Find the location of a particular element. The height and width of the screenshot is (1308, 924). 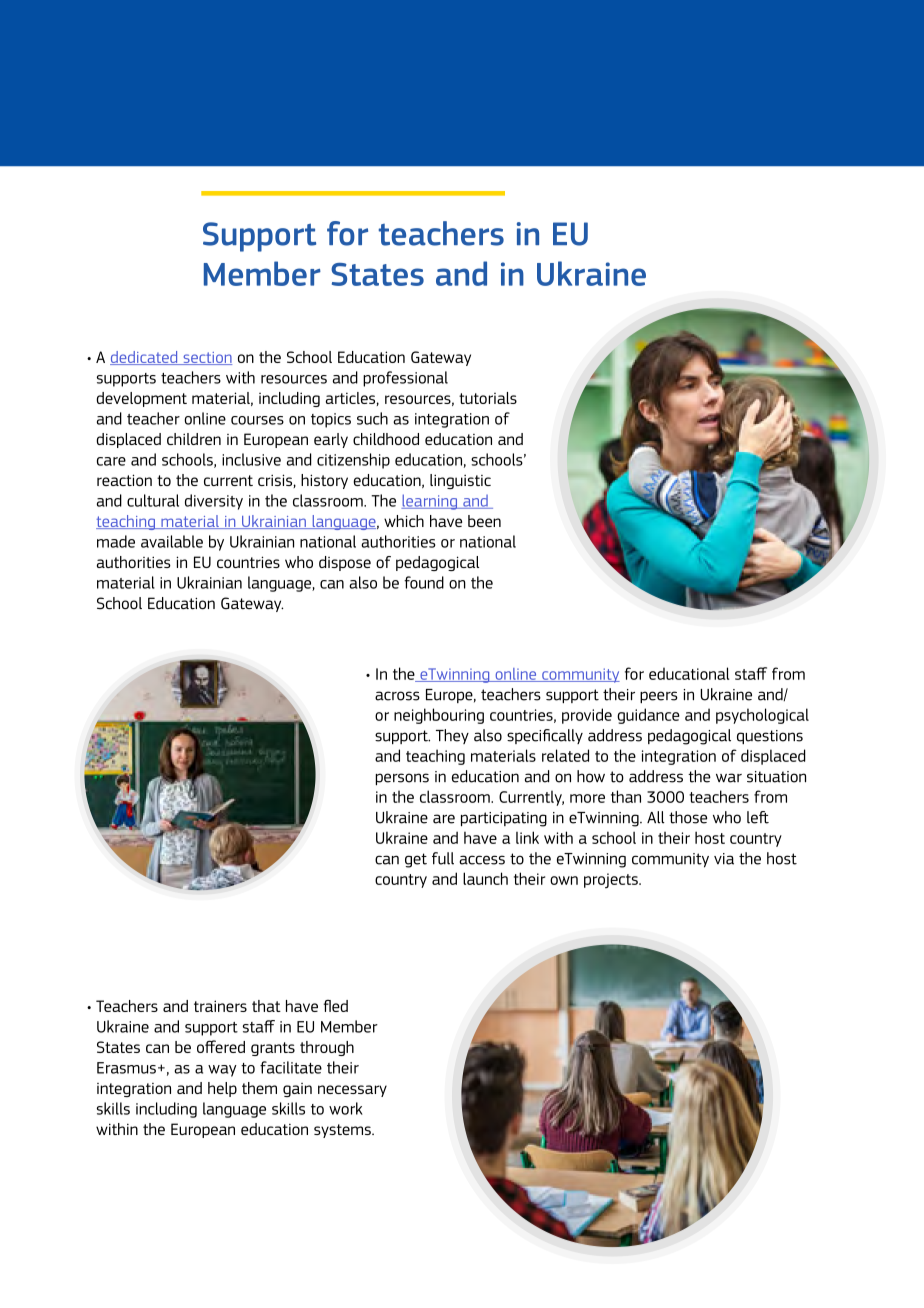

persons is located at coordinates (402, 779).
